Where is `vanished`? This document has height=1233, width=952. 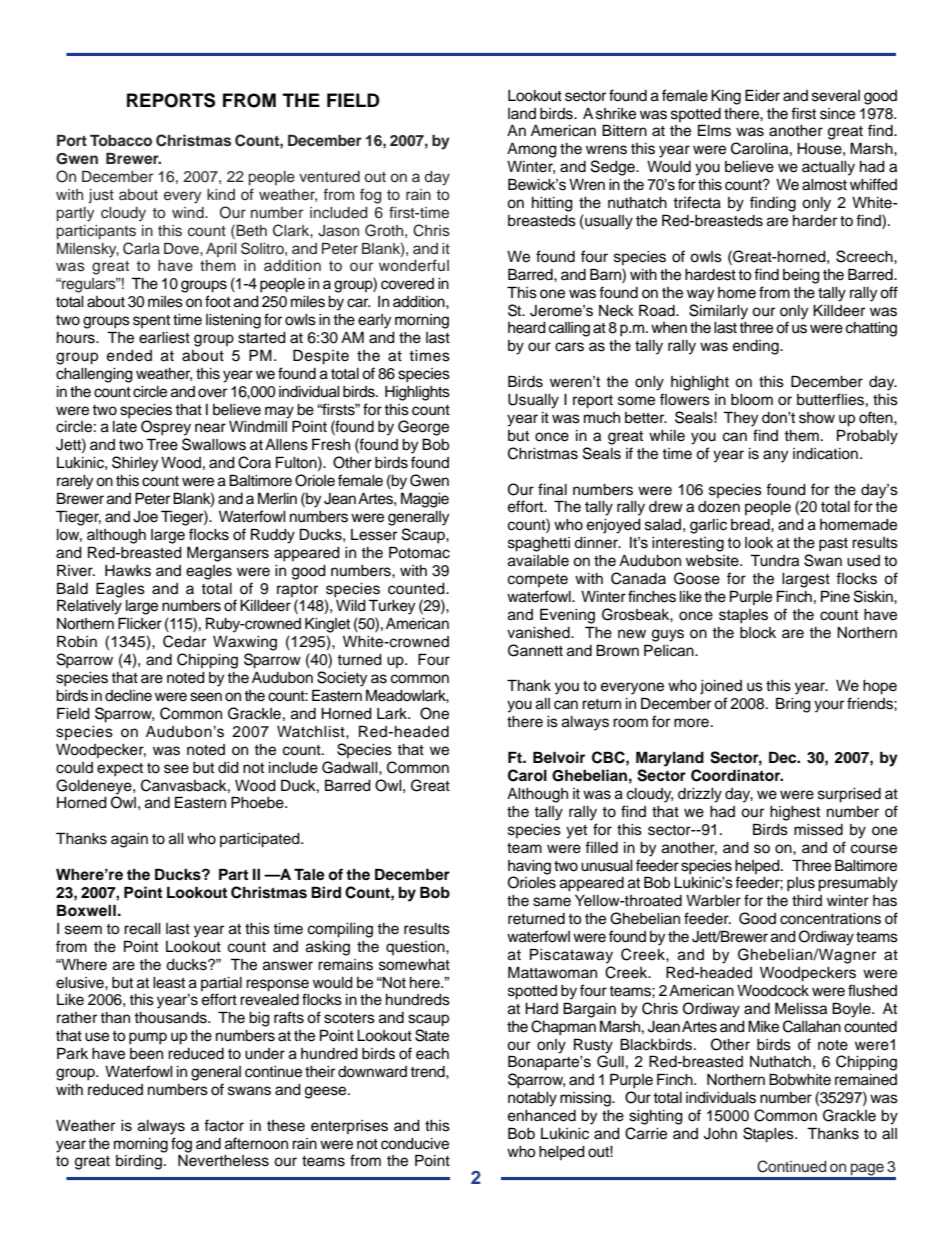
vanished is located at coordinates (539, 633).
